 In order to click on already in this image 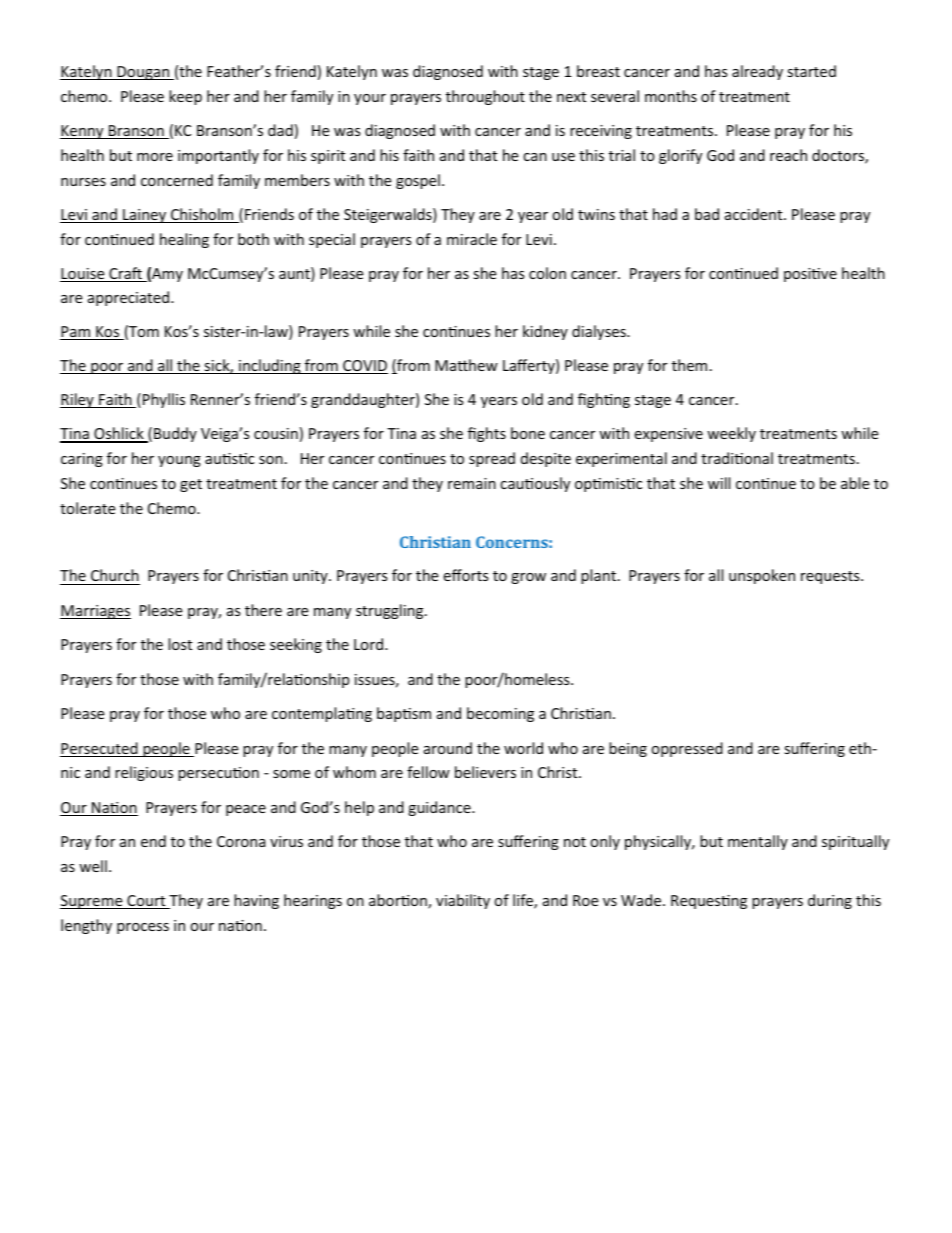, I will do `click(757, 72)`.
